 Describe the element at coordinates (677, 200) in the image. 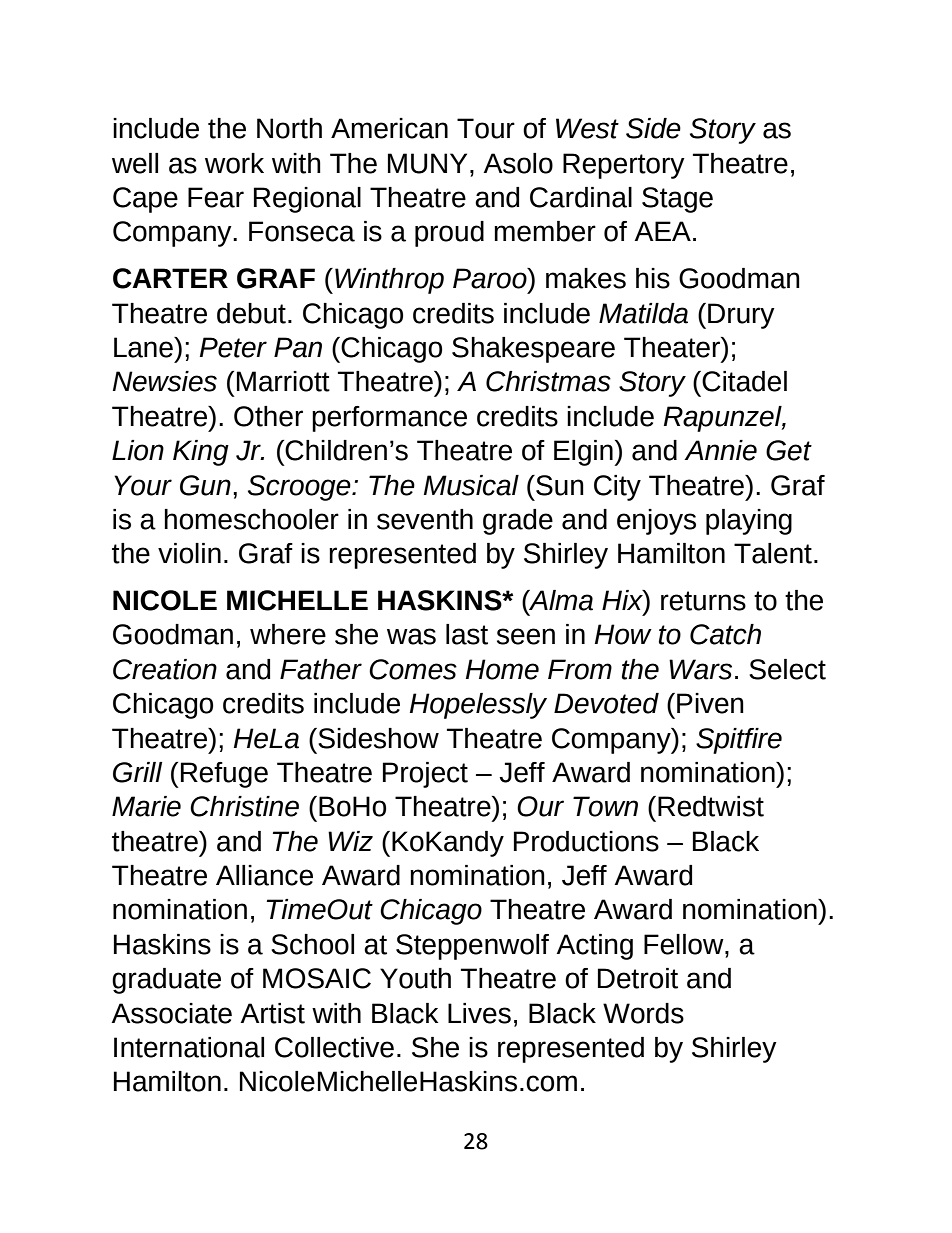

I see `Stage` at that location.
